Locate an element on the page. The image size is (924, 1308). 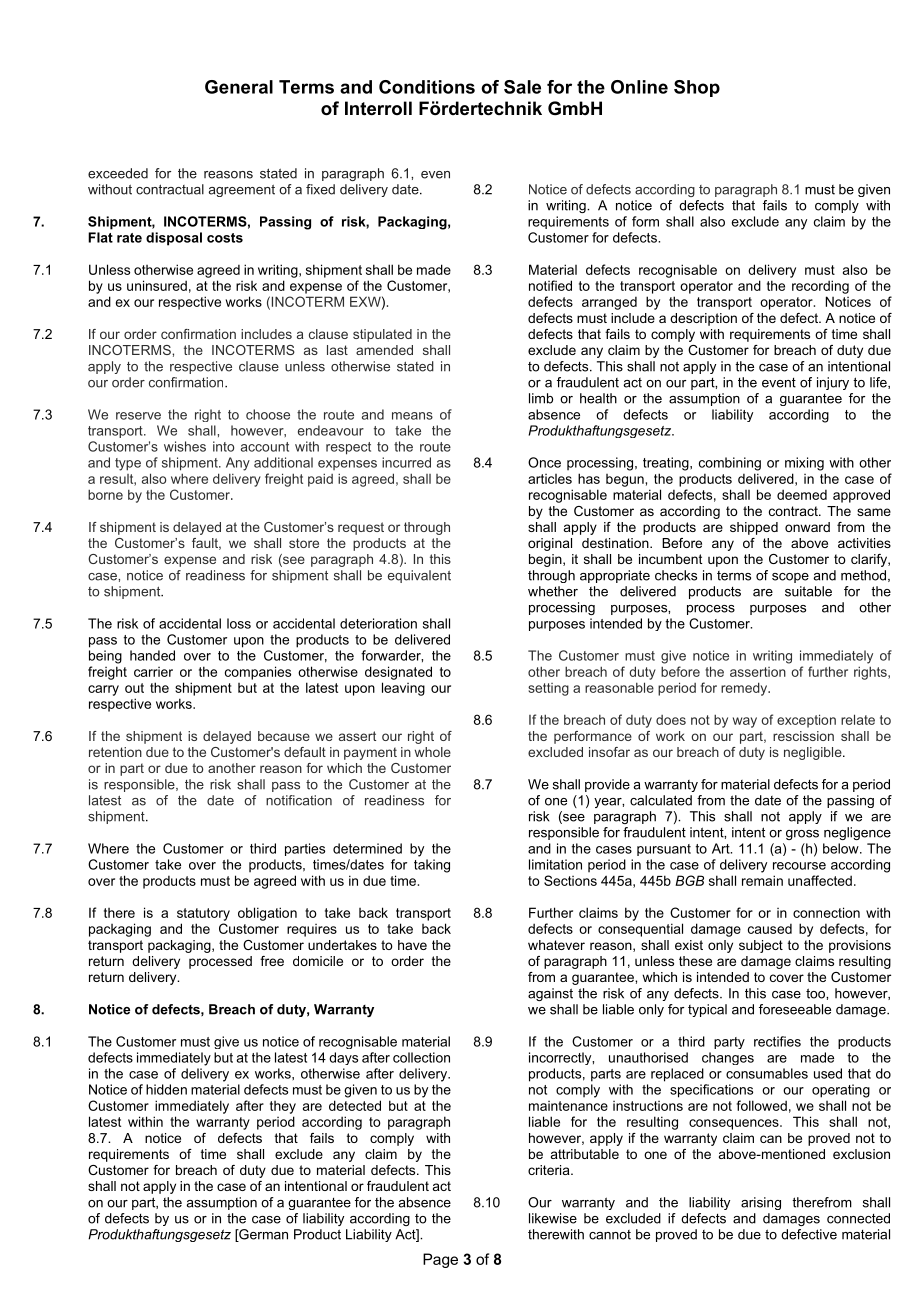
setting is located at coordinates (548, 689).
